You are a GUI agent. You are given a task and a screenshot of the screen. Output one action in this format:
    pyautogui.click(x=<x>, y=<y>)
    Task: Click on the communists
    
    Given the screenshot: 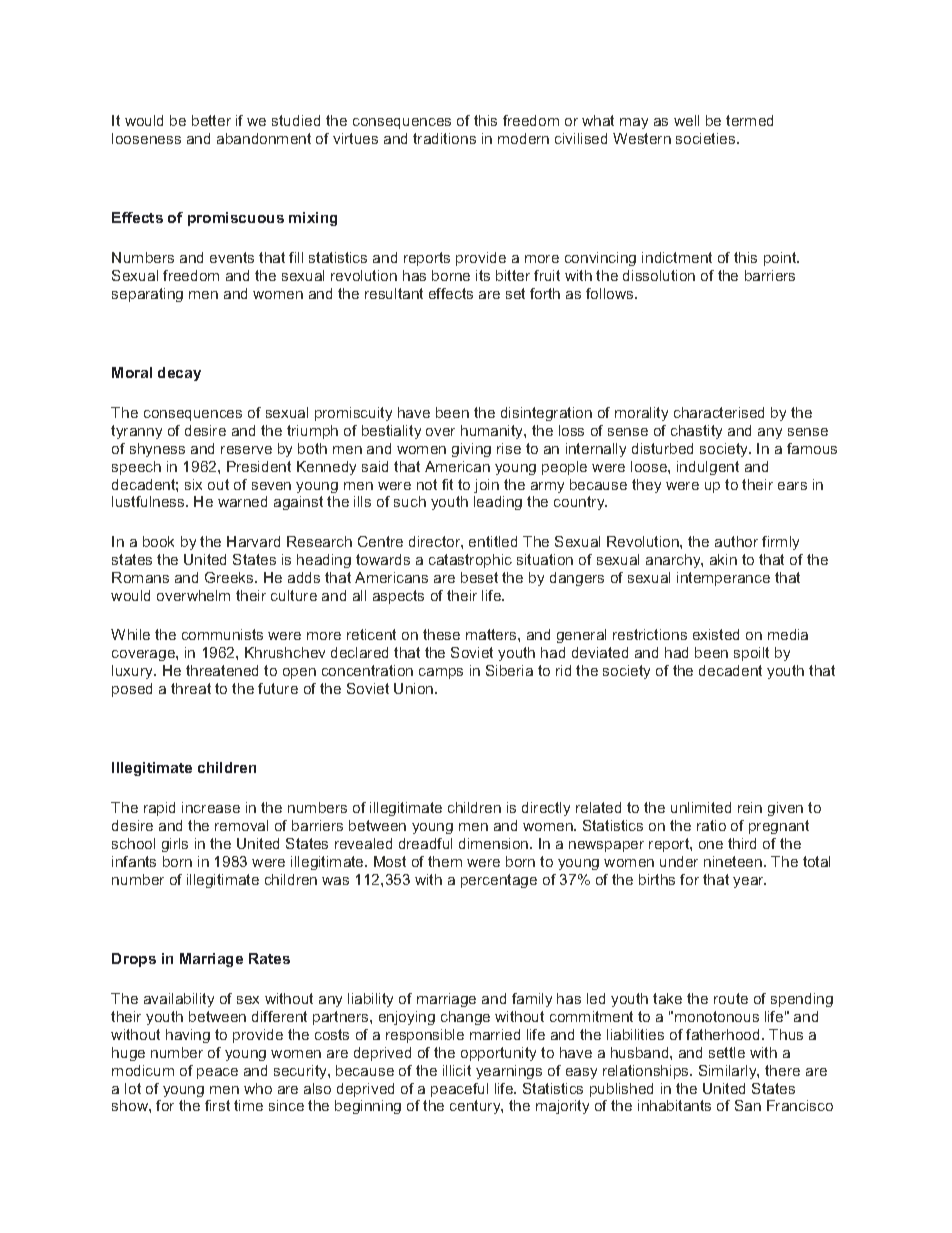 What is the action you would take?
    pyautogui.click(x=222, y=634)
